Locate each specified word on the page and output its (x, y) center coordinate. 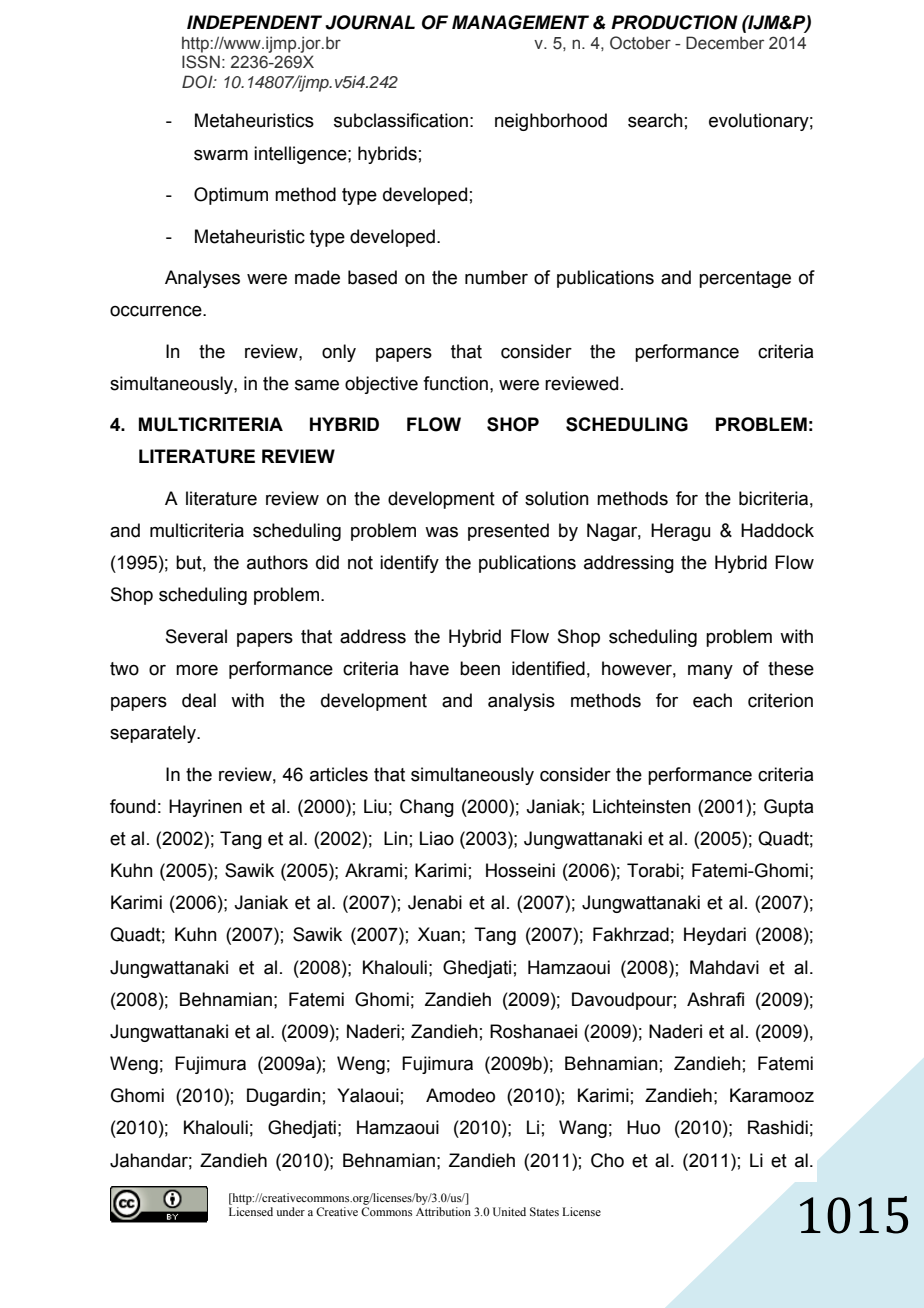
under (290, 1211)
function (455, 383)
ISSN (201, 62)
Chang (427, 808)
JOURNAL (370, 22)
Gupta (788, 808)
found (132, 806)
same (317, 385)
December (725, 43)
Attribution (443, 1211)
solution (557, 498)
